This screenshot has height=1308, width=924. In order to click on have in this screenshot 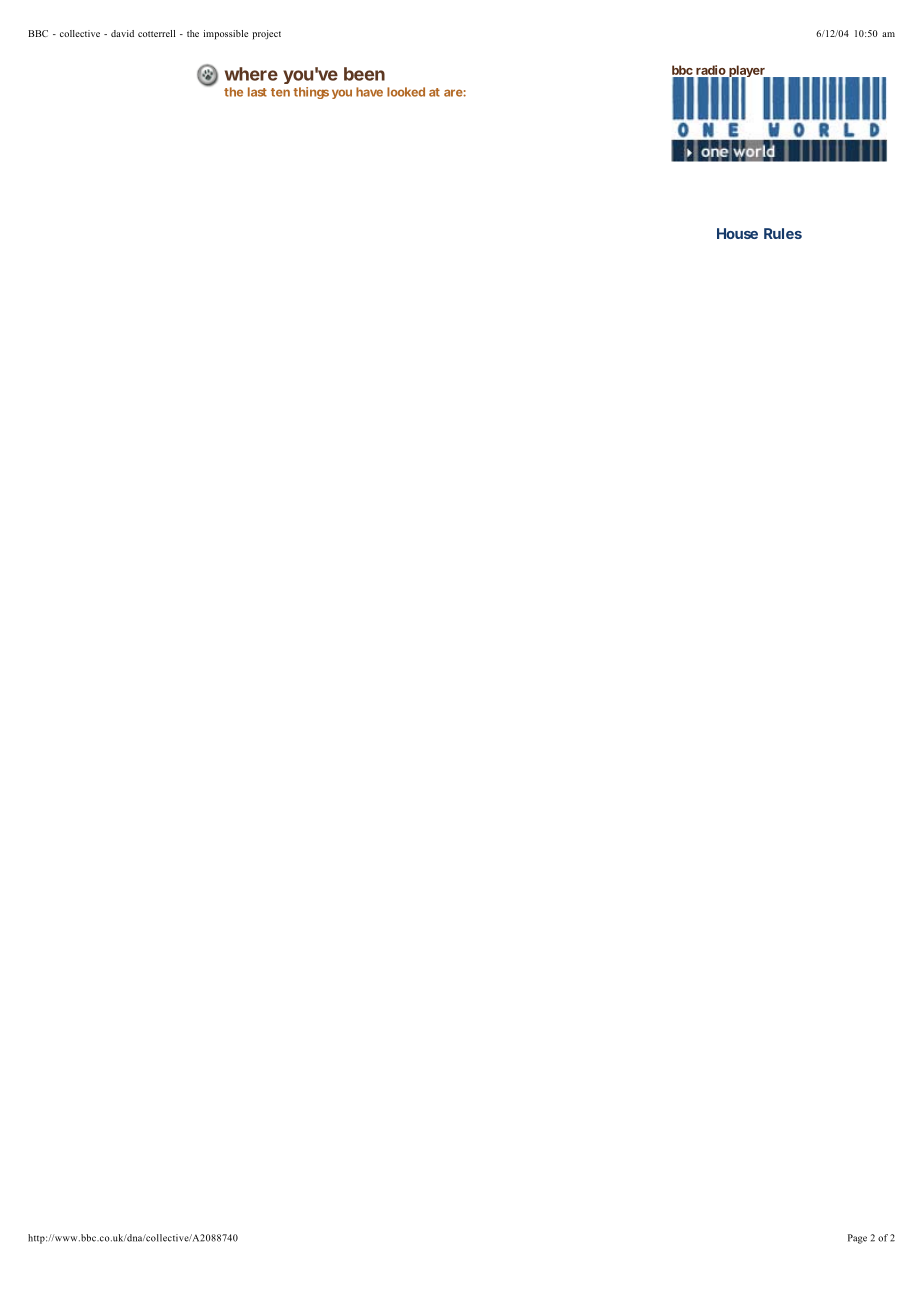, I will do `click(369, 92)`.
